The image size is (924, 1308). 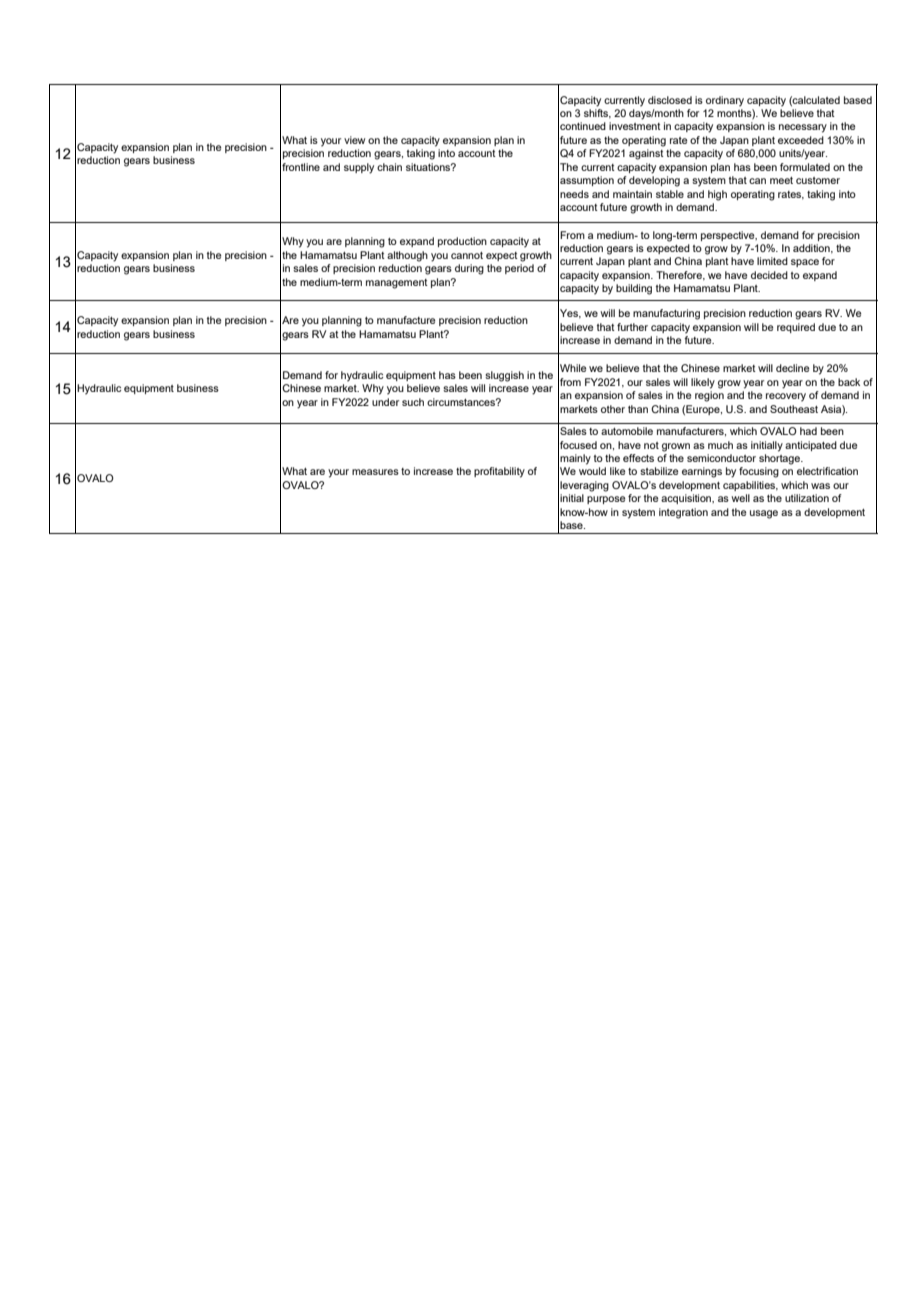 What do you see at coordinates (632, 194) in the screenshot?
I see `maintain` at bounding box center [632, 194].
